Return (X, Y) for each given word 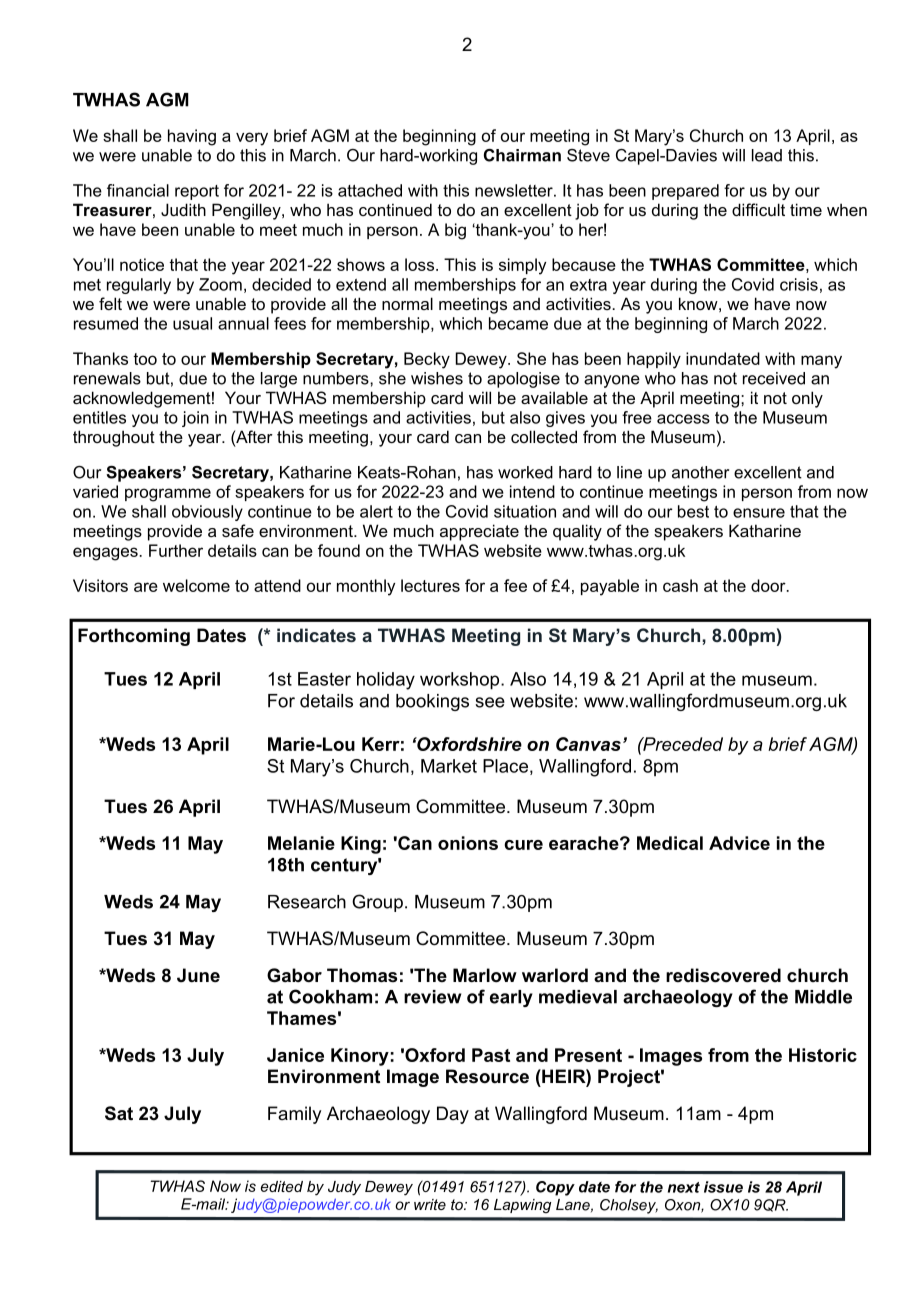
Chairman (522, 155)
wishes (437, 378)
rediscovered (723, 975)
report (197, 192)
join (195, 419)
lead (767, 155)
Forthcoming (134, 637)
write (430, 1204)
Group (377, 903)
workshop (461, 681)
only (807, 399)
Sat (119, 1113)
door (769, 585)
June (198, 975)
